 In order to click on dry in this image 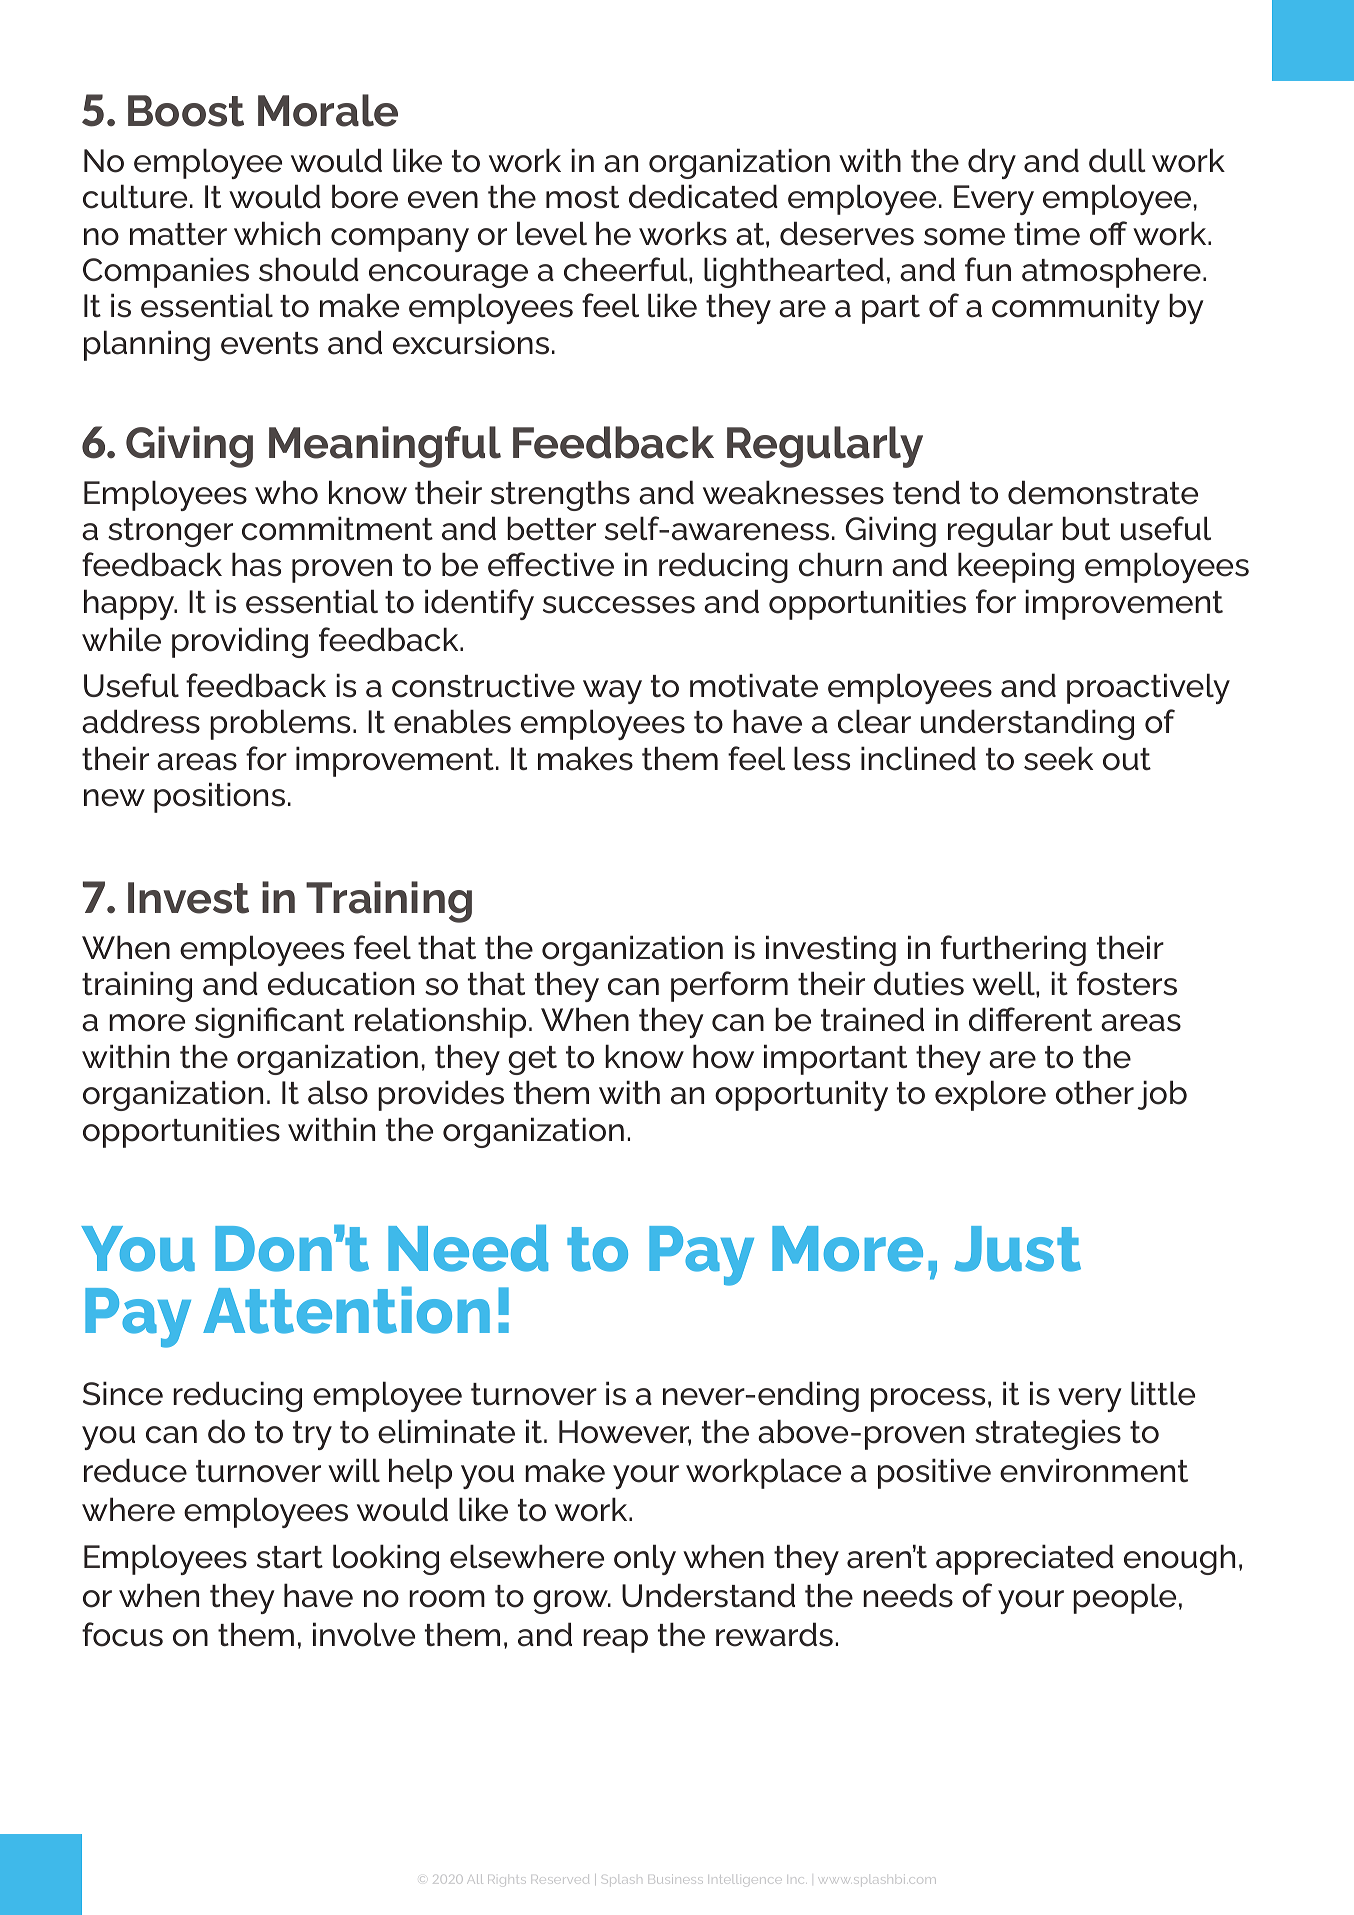, I will do `click(992, 163)`.
